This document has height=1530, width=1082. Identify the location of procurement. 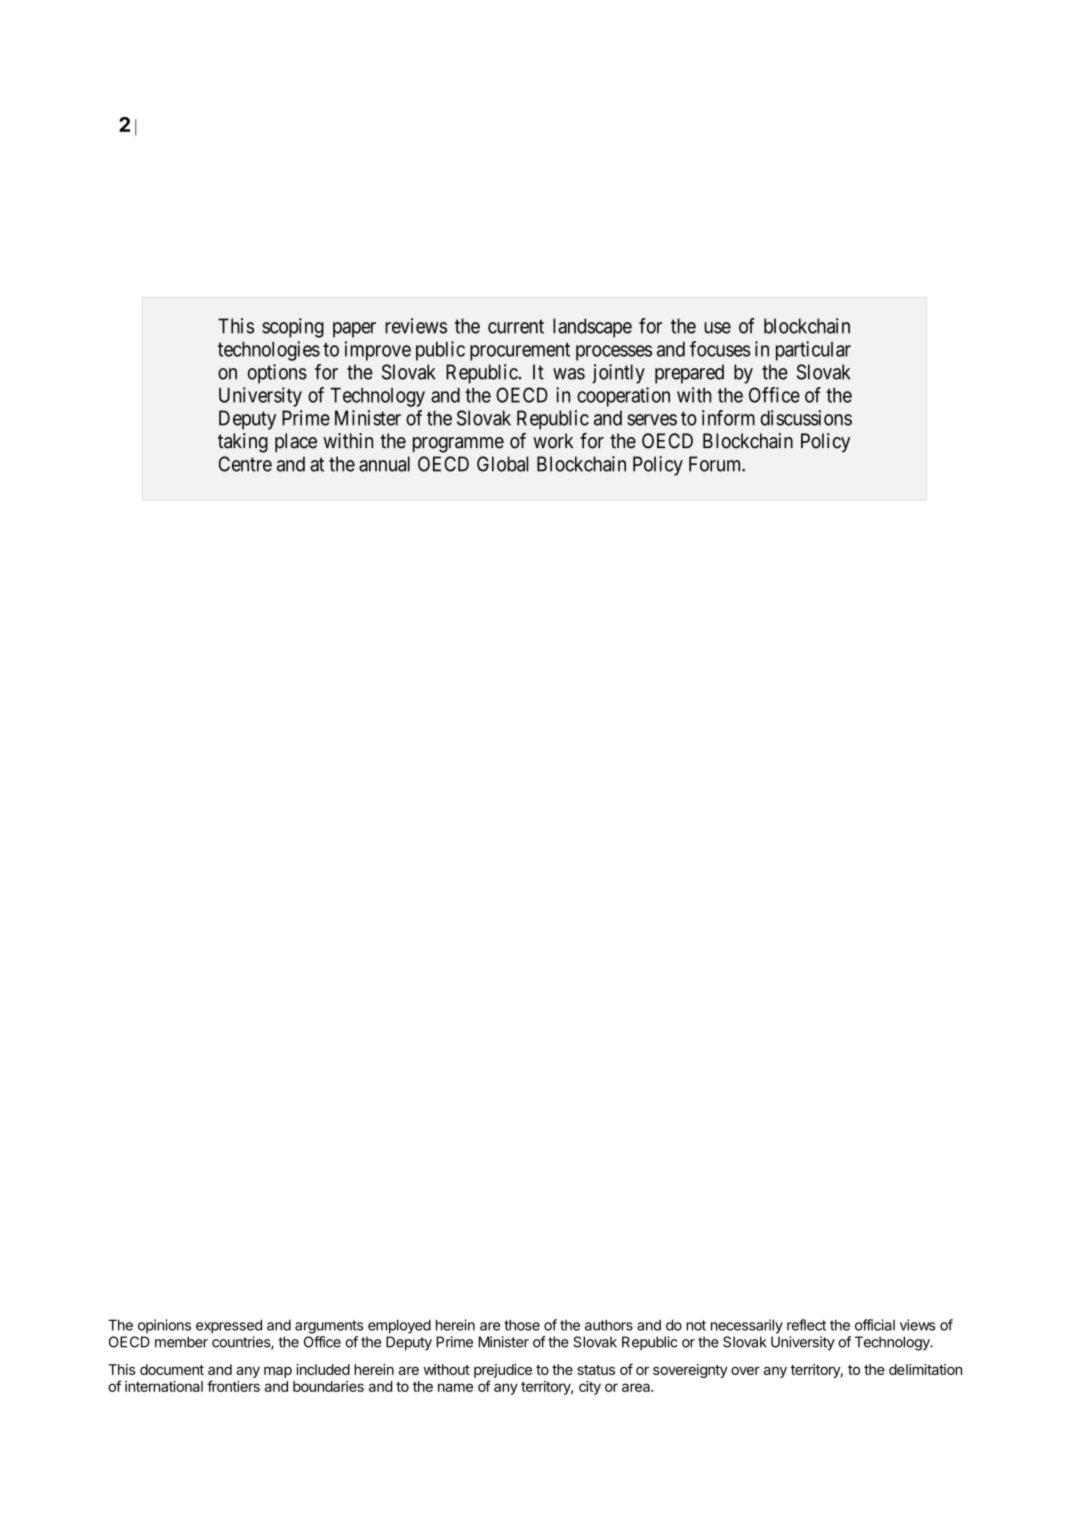
(520, 352).
